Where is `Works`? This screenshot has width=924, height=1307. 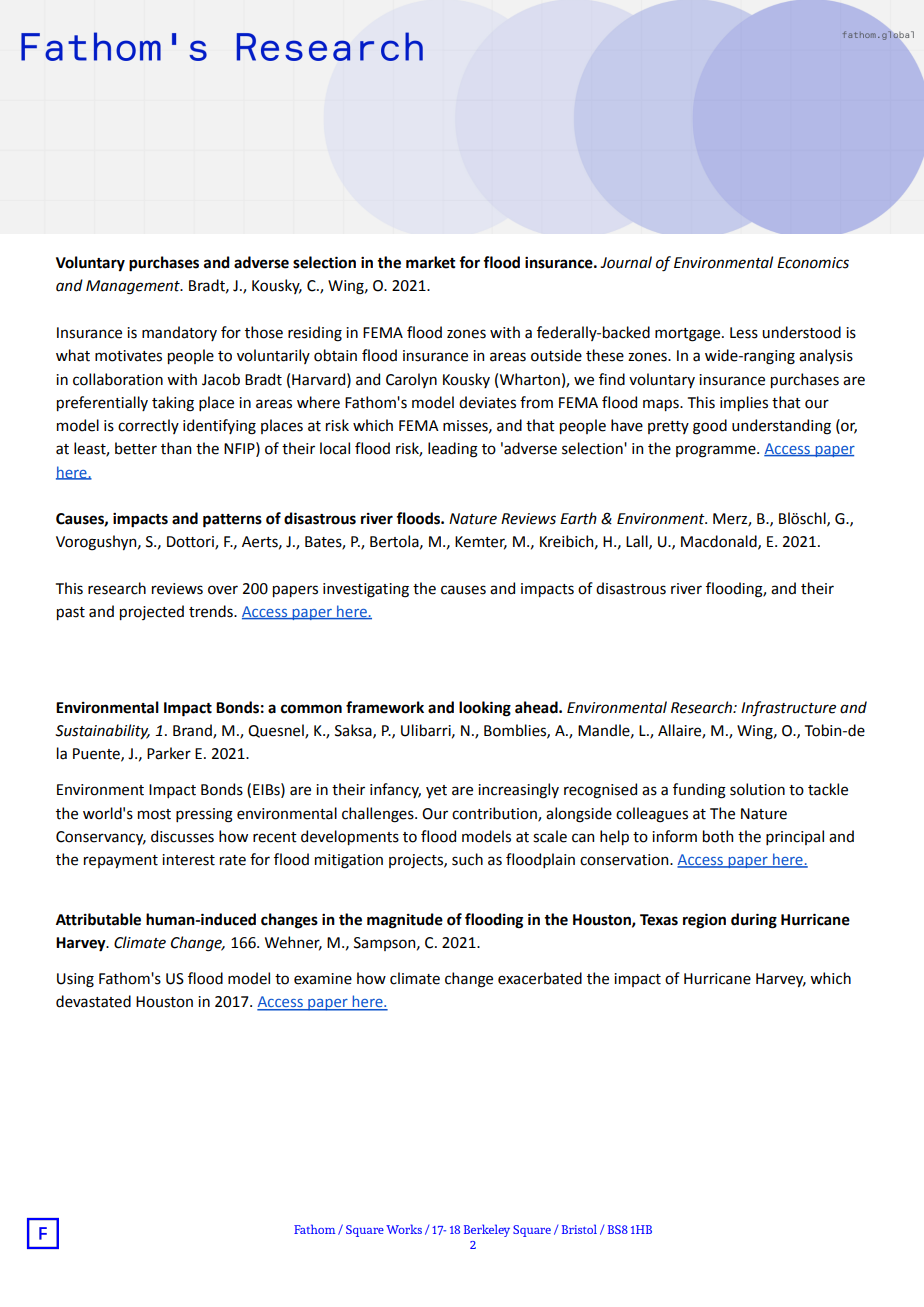
Works is located at coordinates (404, 1229).
